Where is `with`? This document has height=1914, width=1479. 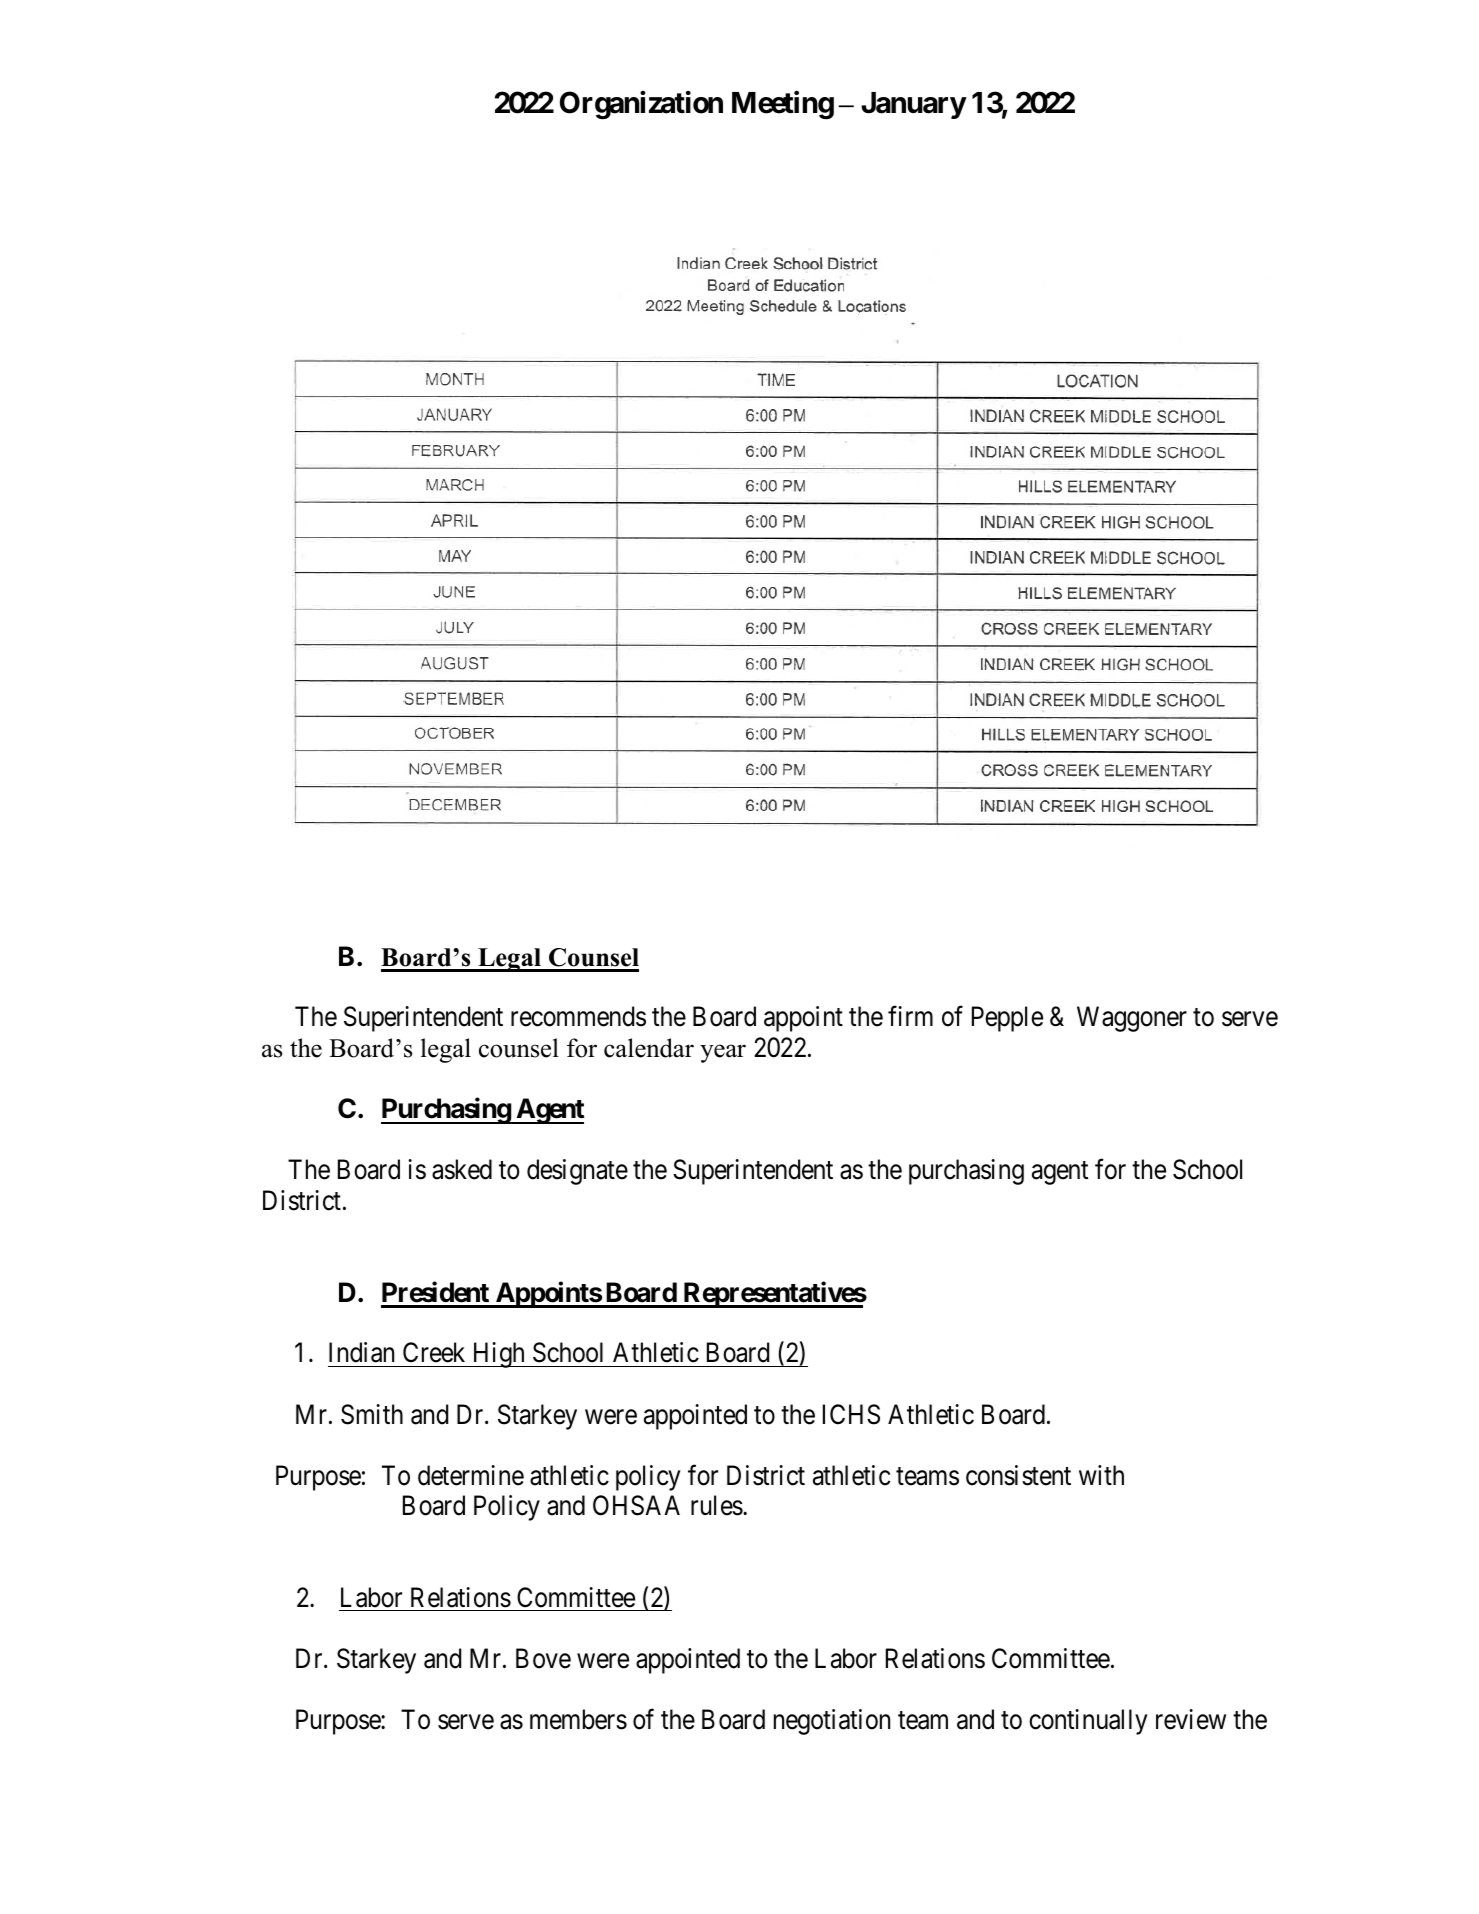 with is located at coordinates (1101, 1475).
